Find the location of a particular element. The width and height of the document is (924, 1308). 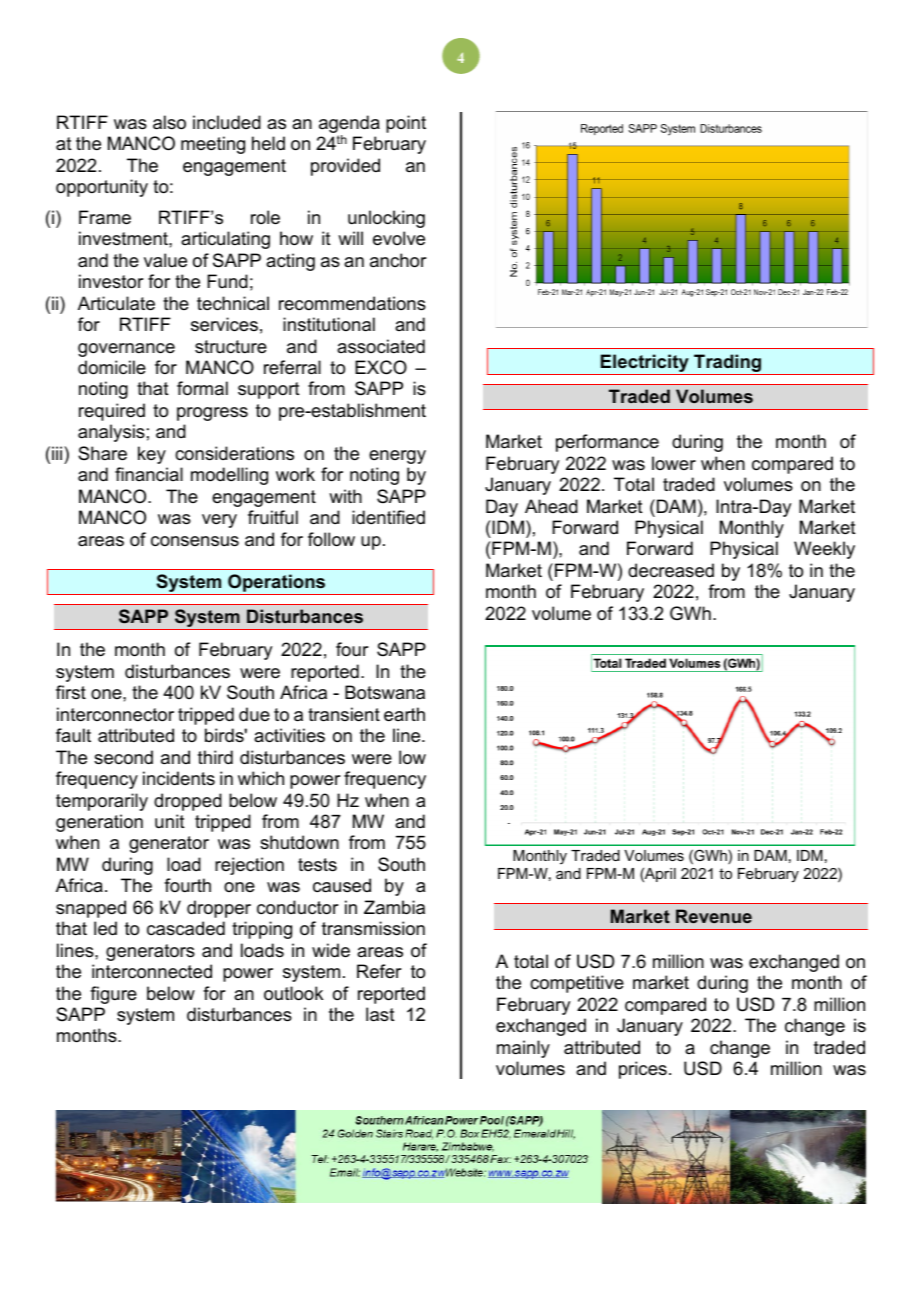

identified is located at coordinates (388, 517).
